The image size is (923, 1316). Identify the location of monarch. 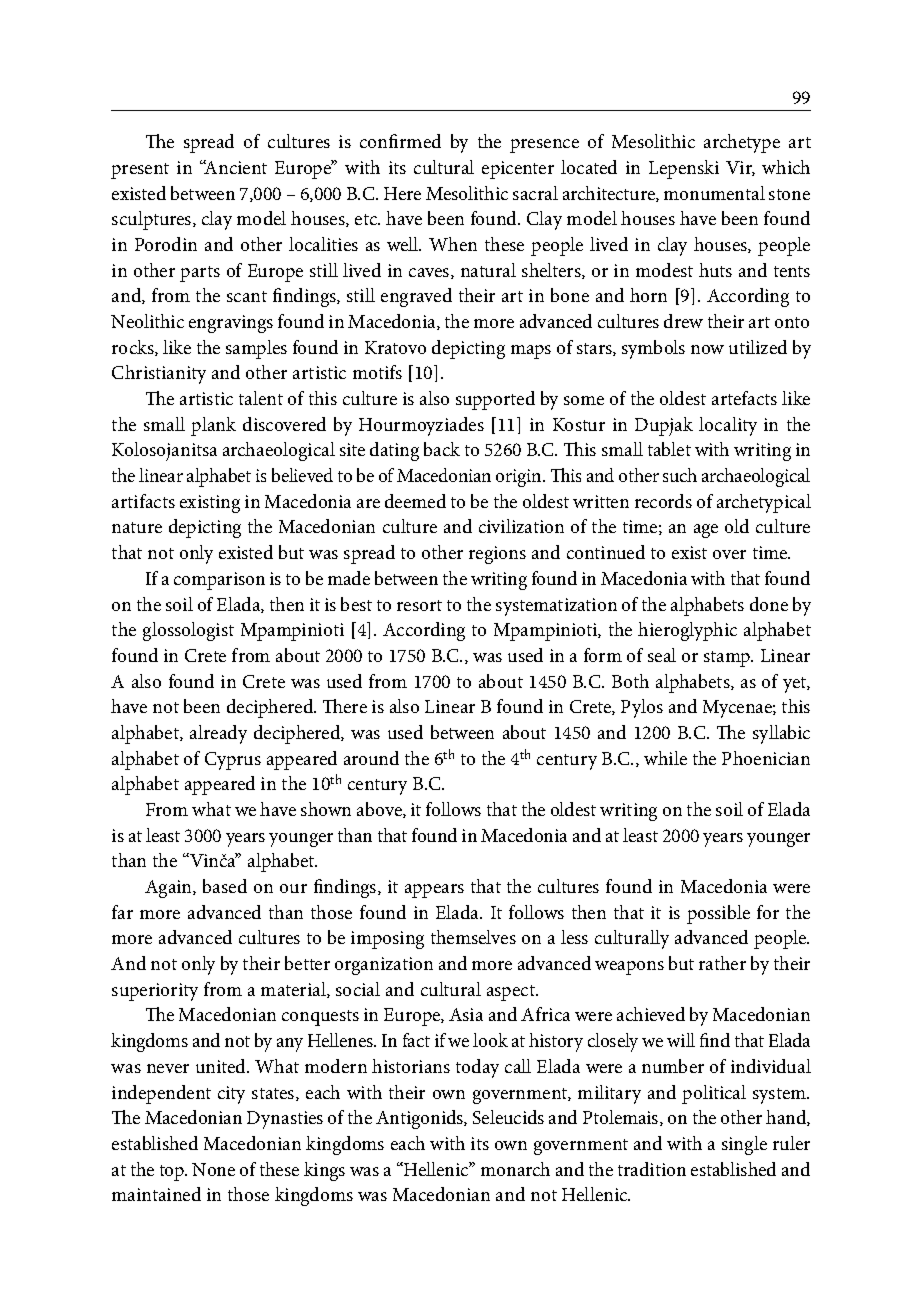
(515, 1169).
